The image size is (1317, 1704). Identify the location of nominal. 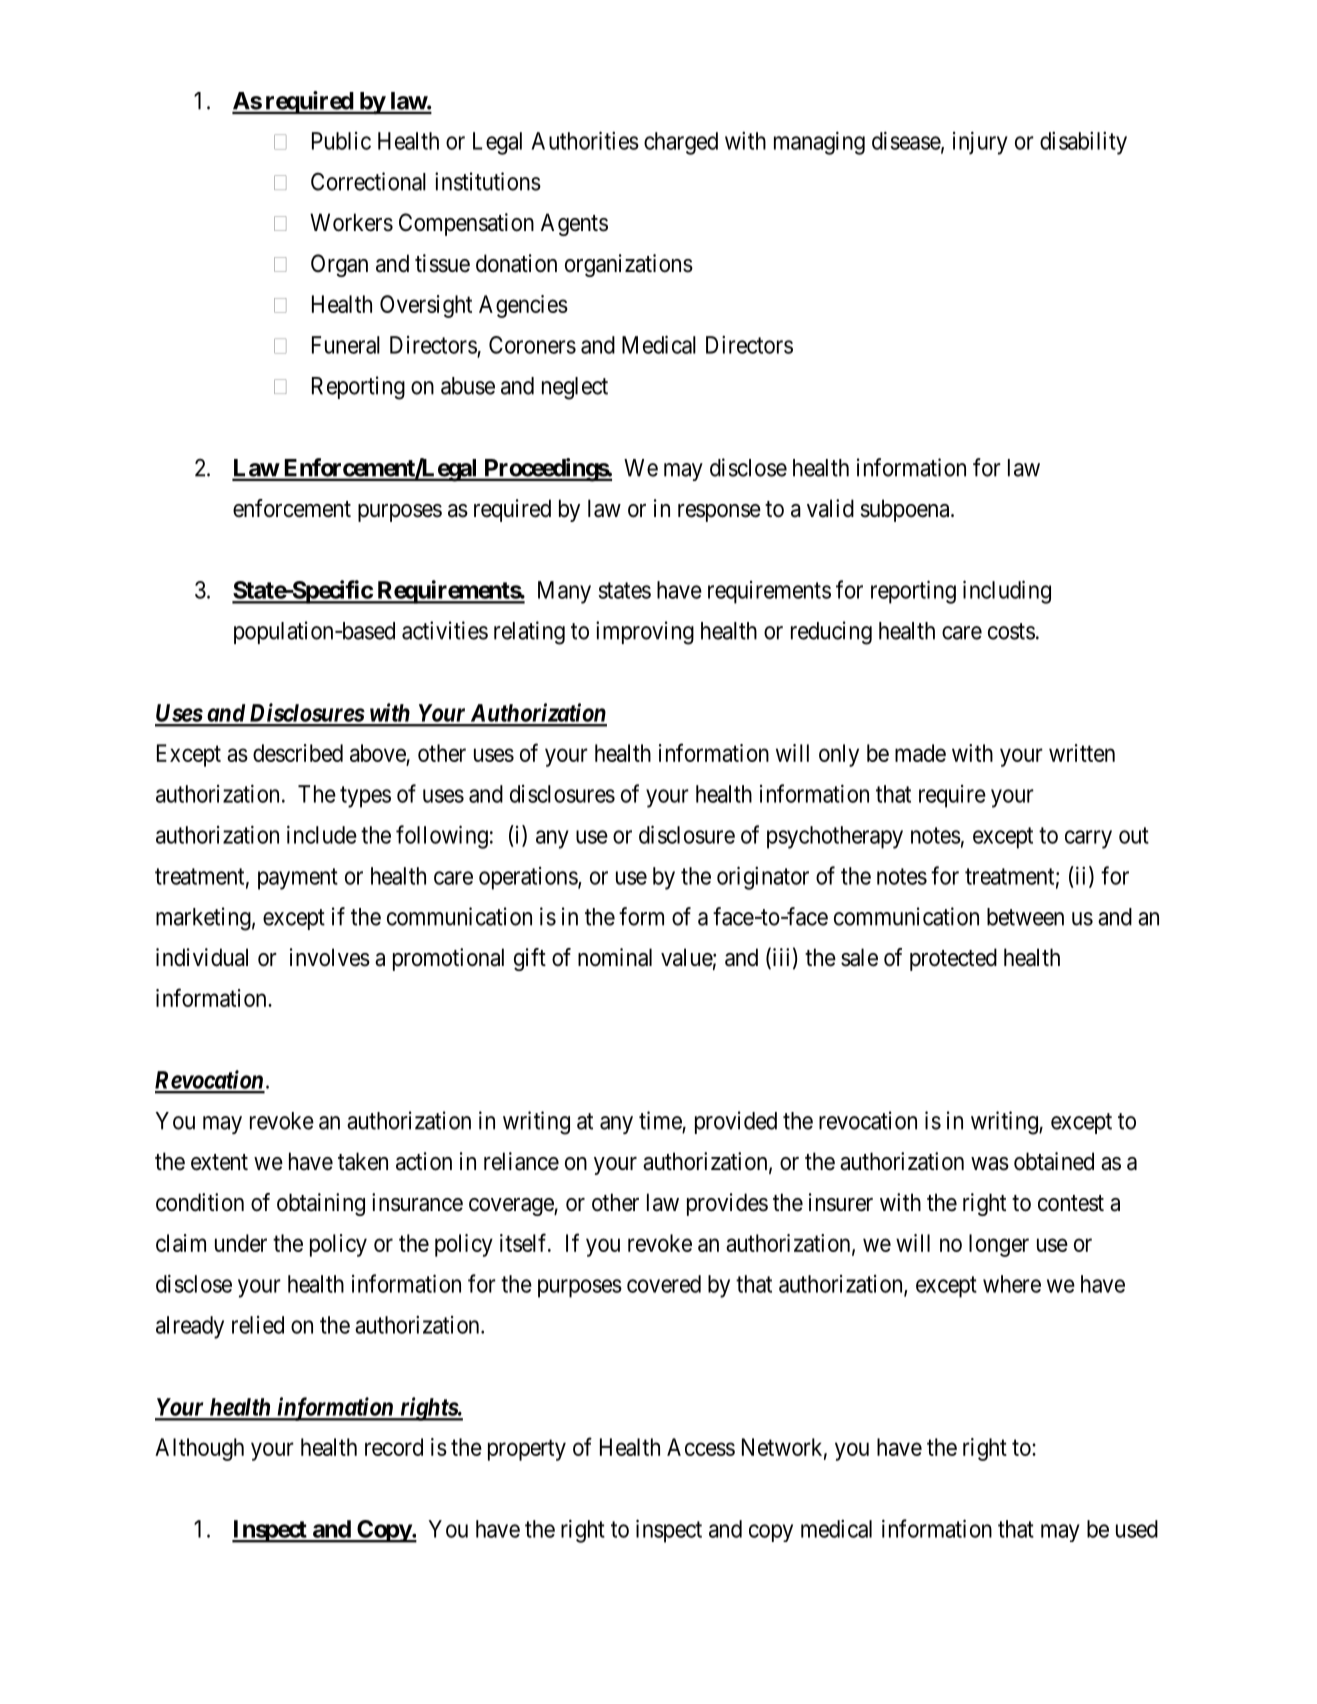
(615, 957).
